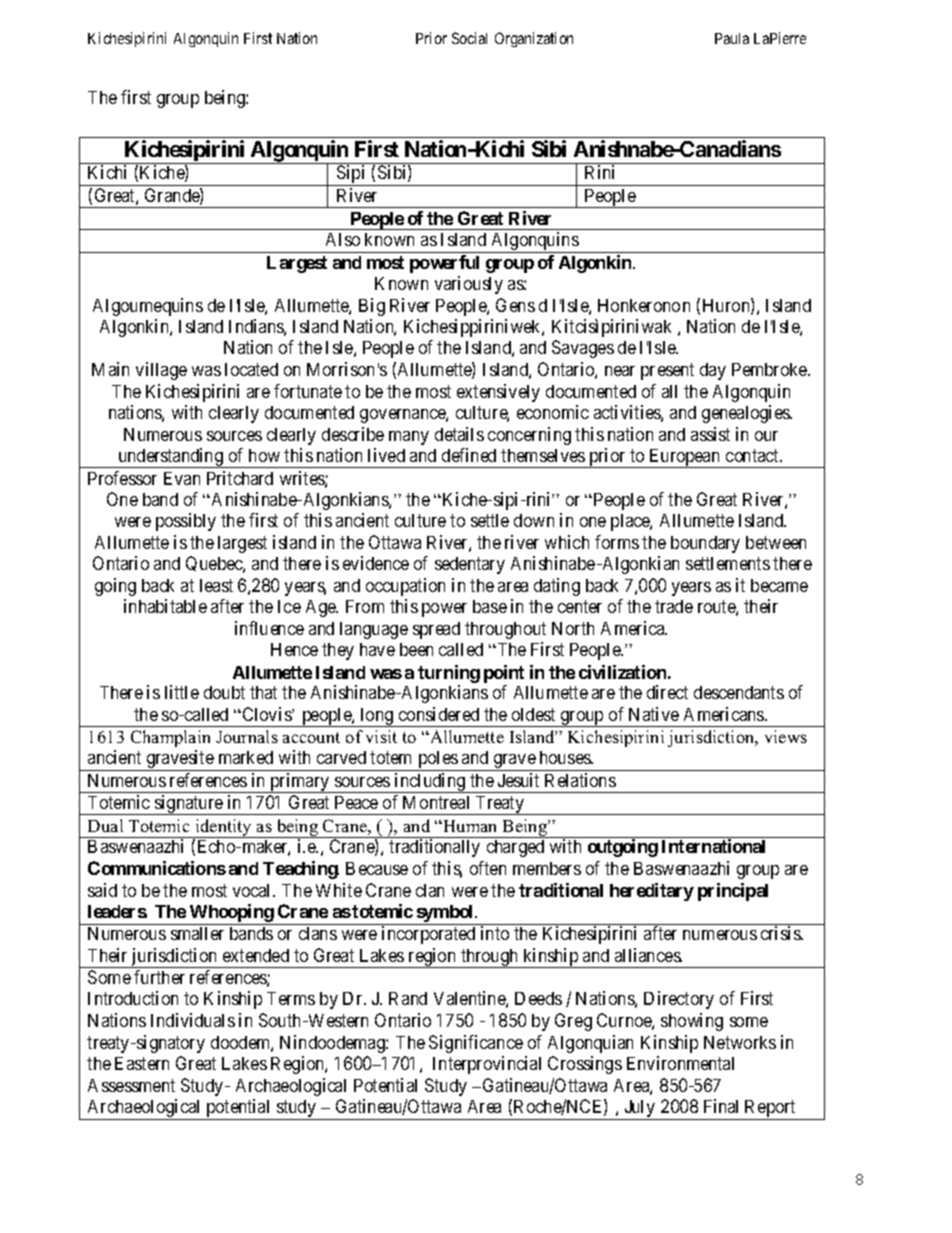  Describe the element at coordinates (343, 239) in the screenshot. I see `Also` at that location.
